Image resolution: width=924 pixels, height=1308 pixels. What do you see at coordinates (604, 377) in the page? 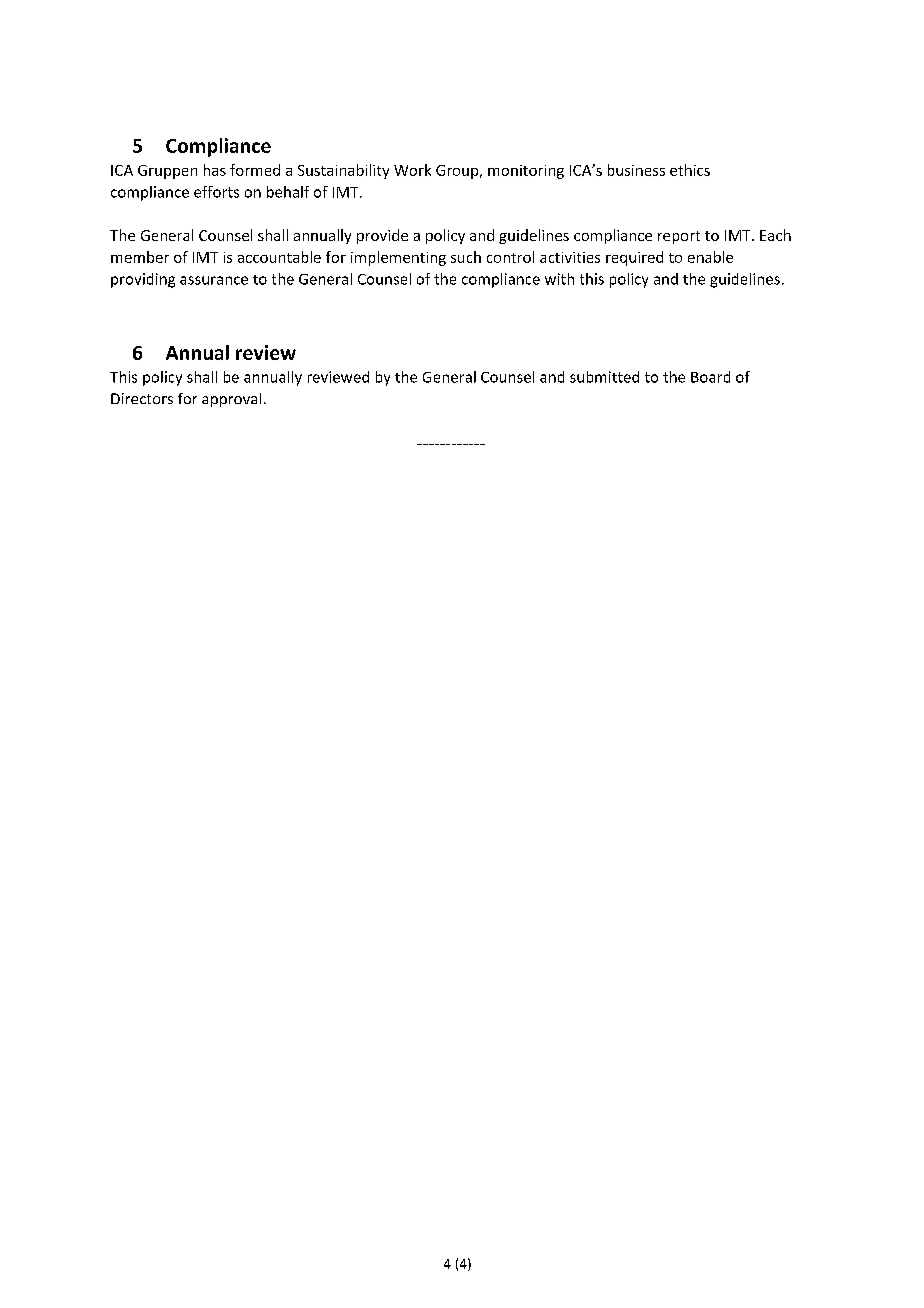
I see `submitted` at bounding box center [604, 377].
